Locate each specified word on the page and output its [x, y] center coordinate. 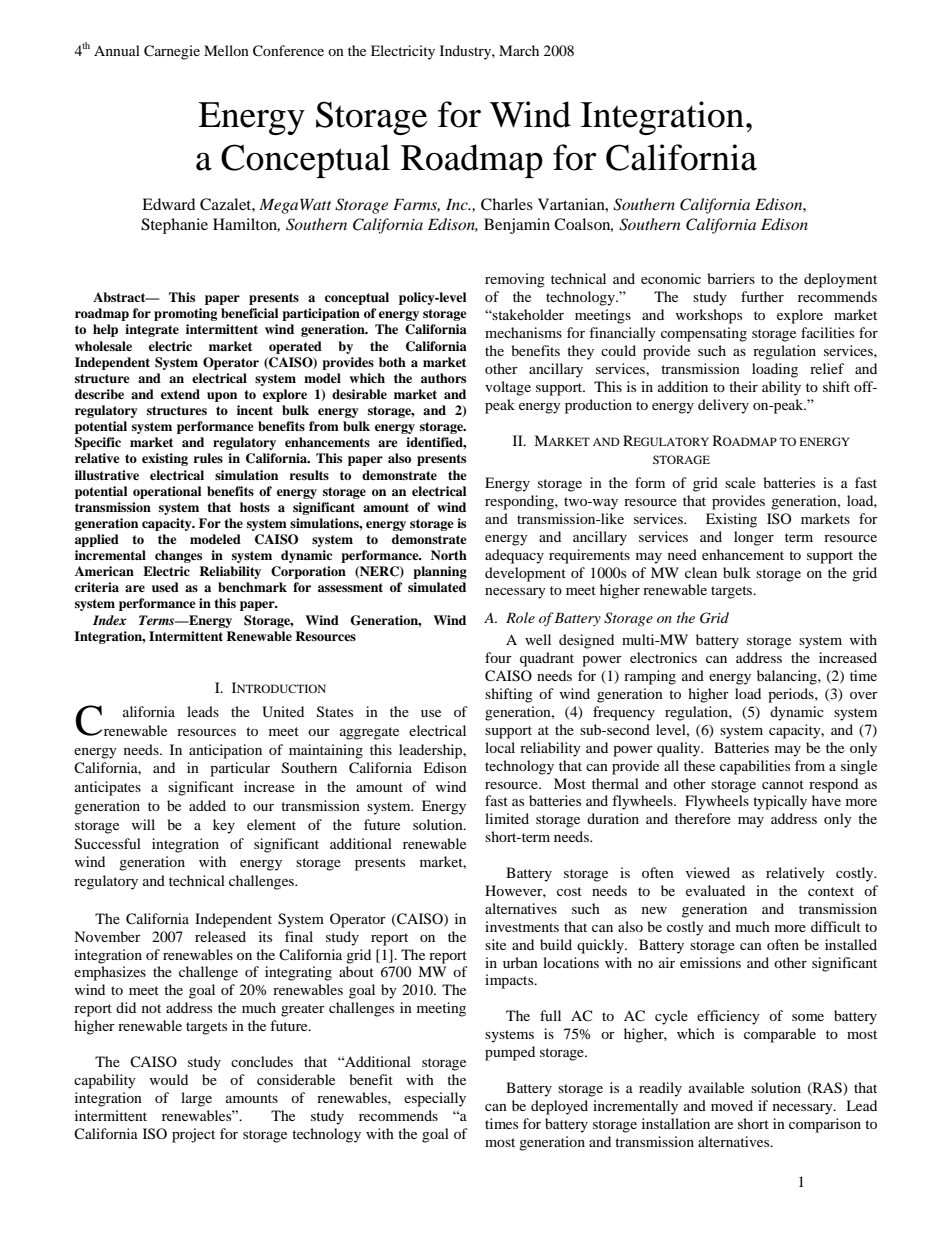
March [519, 50]
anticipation [225, 751]
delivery [723, 406]
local [500, 747]
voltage [508, 388]
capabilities [755, 767]
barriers [731, 278]
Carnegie [172, 52]
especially [435, 1099]
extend [180, 394]
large [196, 1099]
